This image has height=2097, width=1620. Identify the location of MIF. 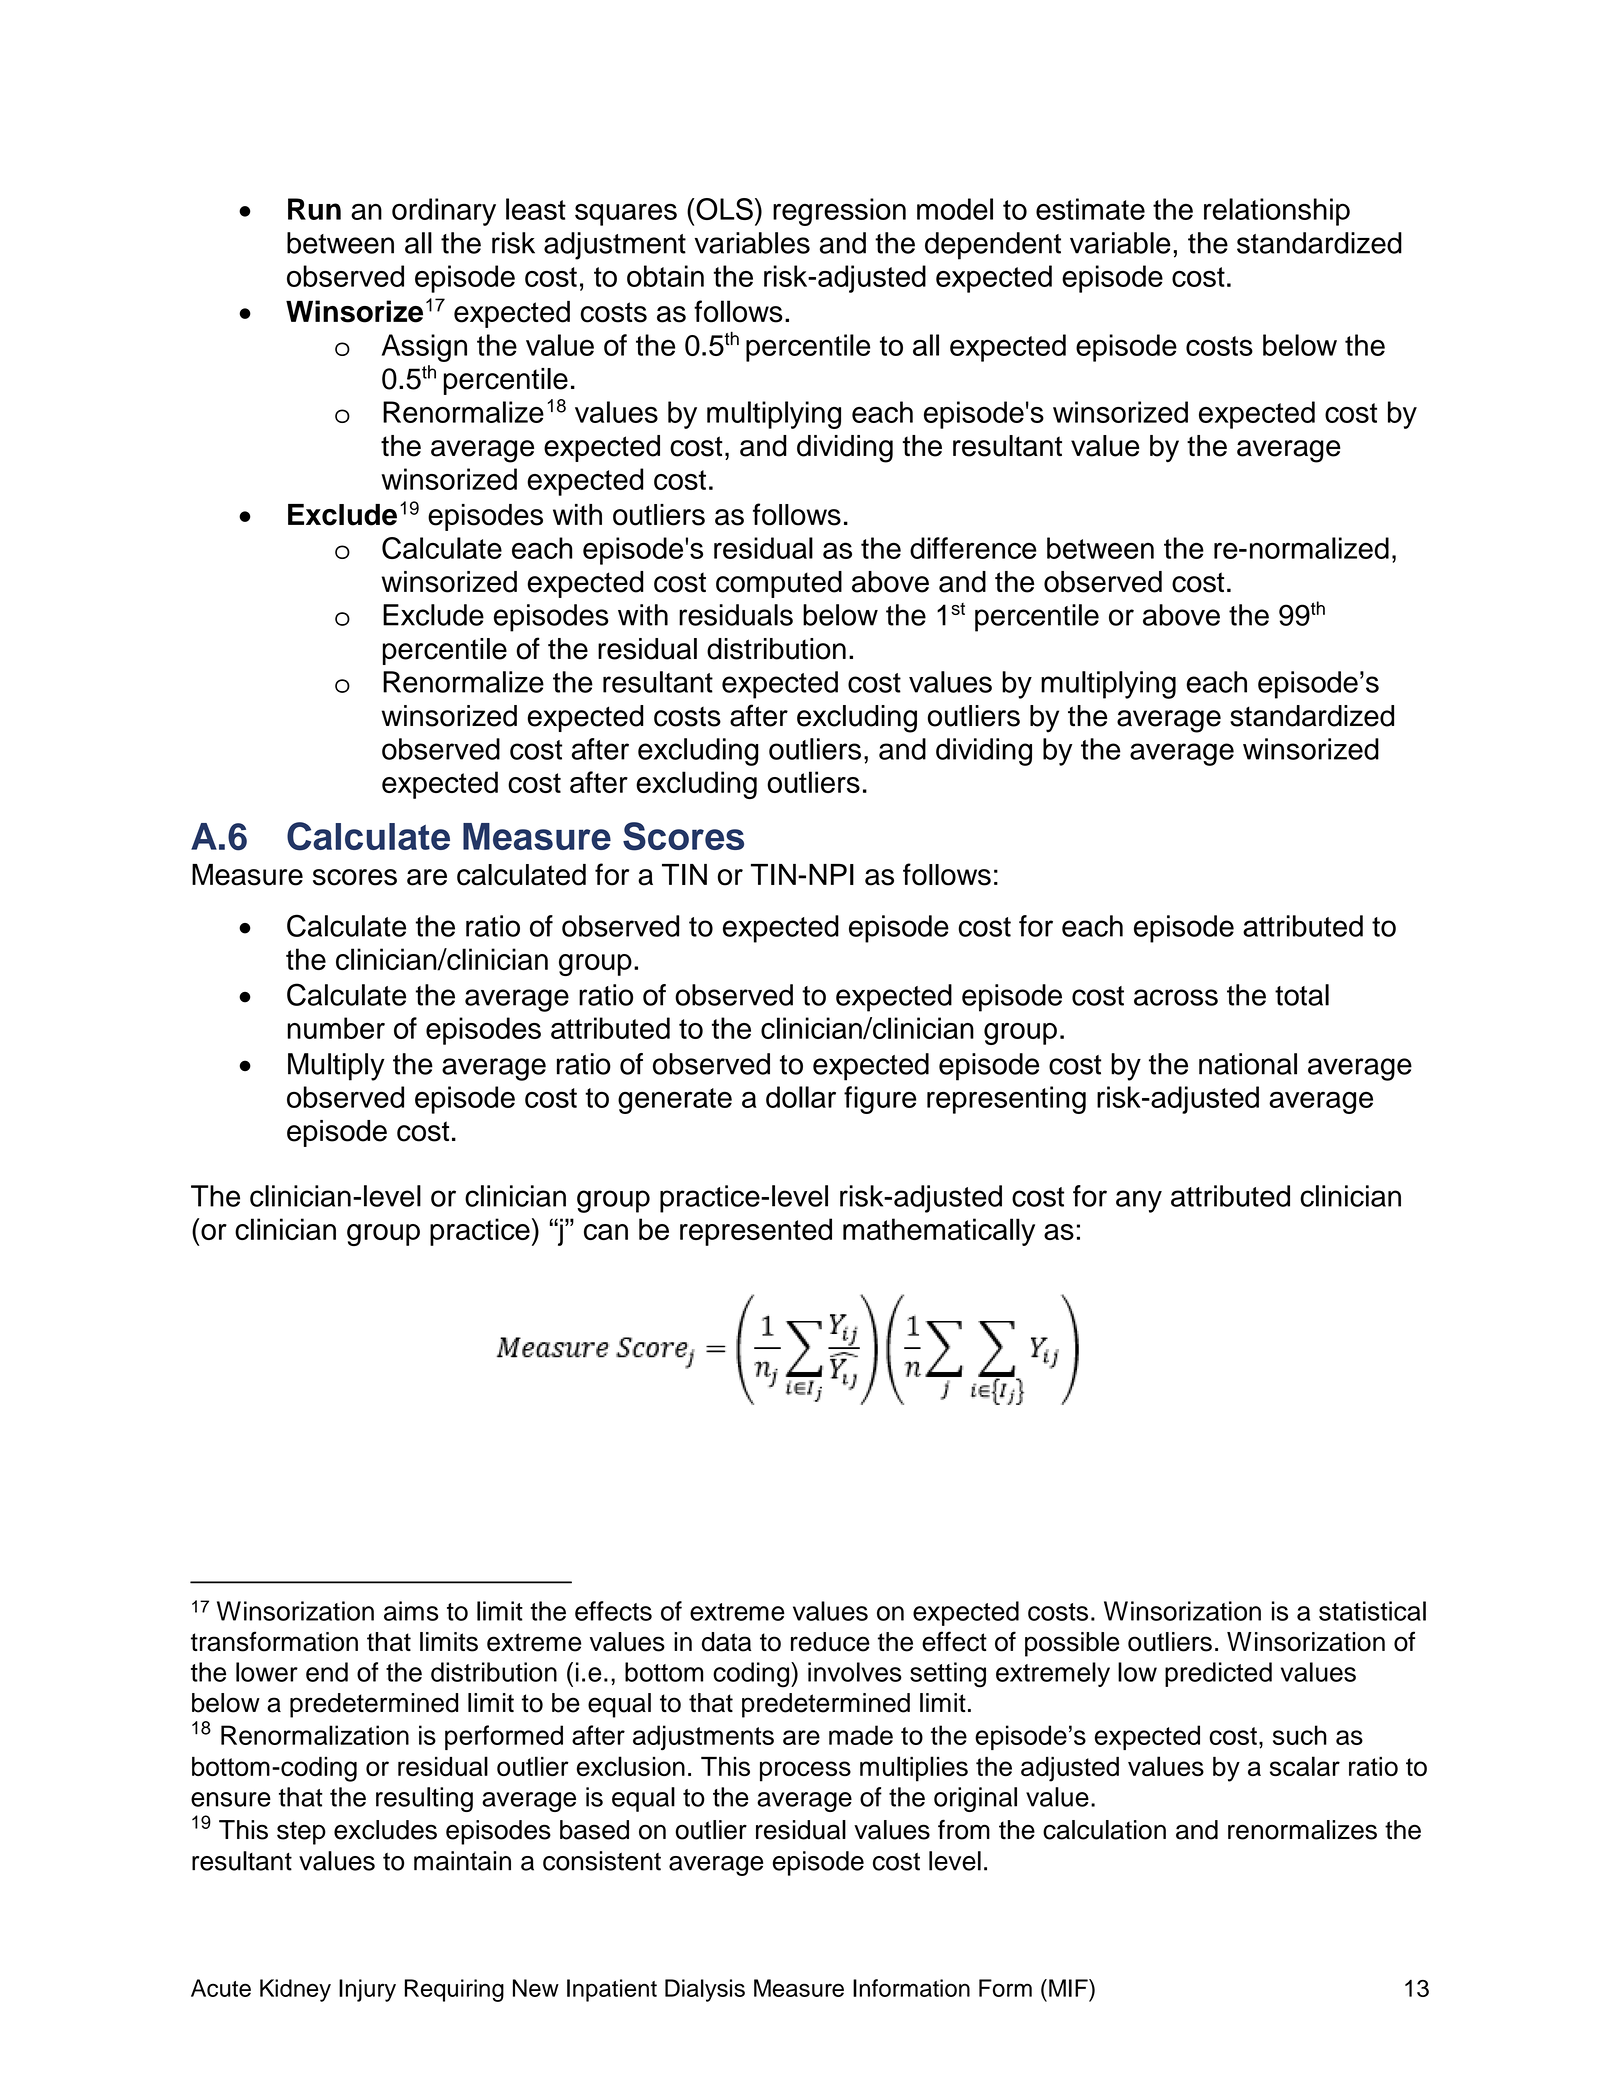
(1069, 1988).
